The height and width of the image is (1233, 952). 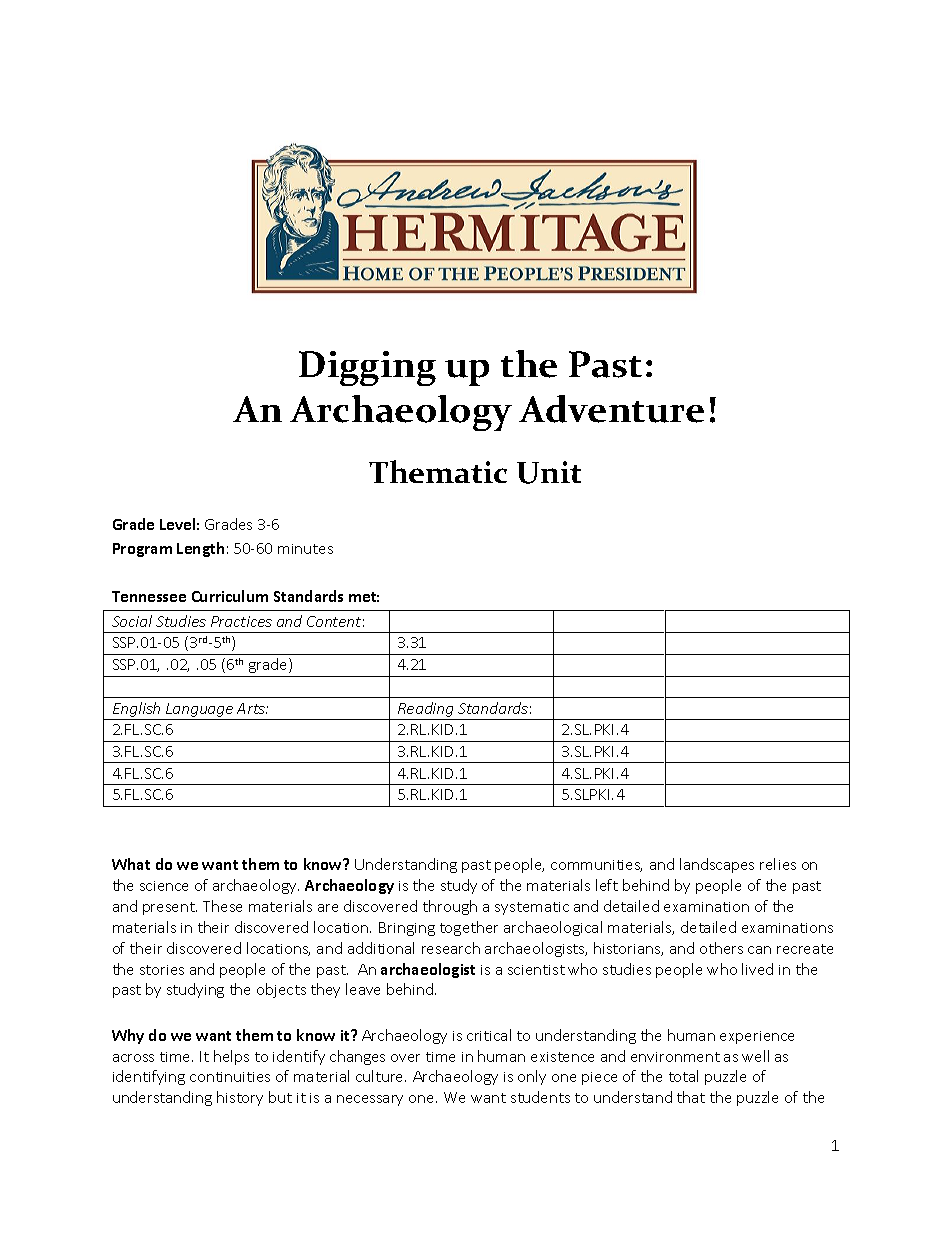 What do you see at coordinates (532, 1077) in the image?
I see `only` at bounding box center [532, 1077].
